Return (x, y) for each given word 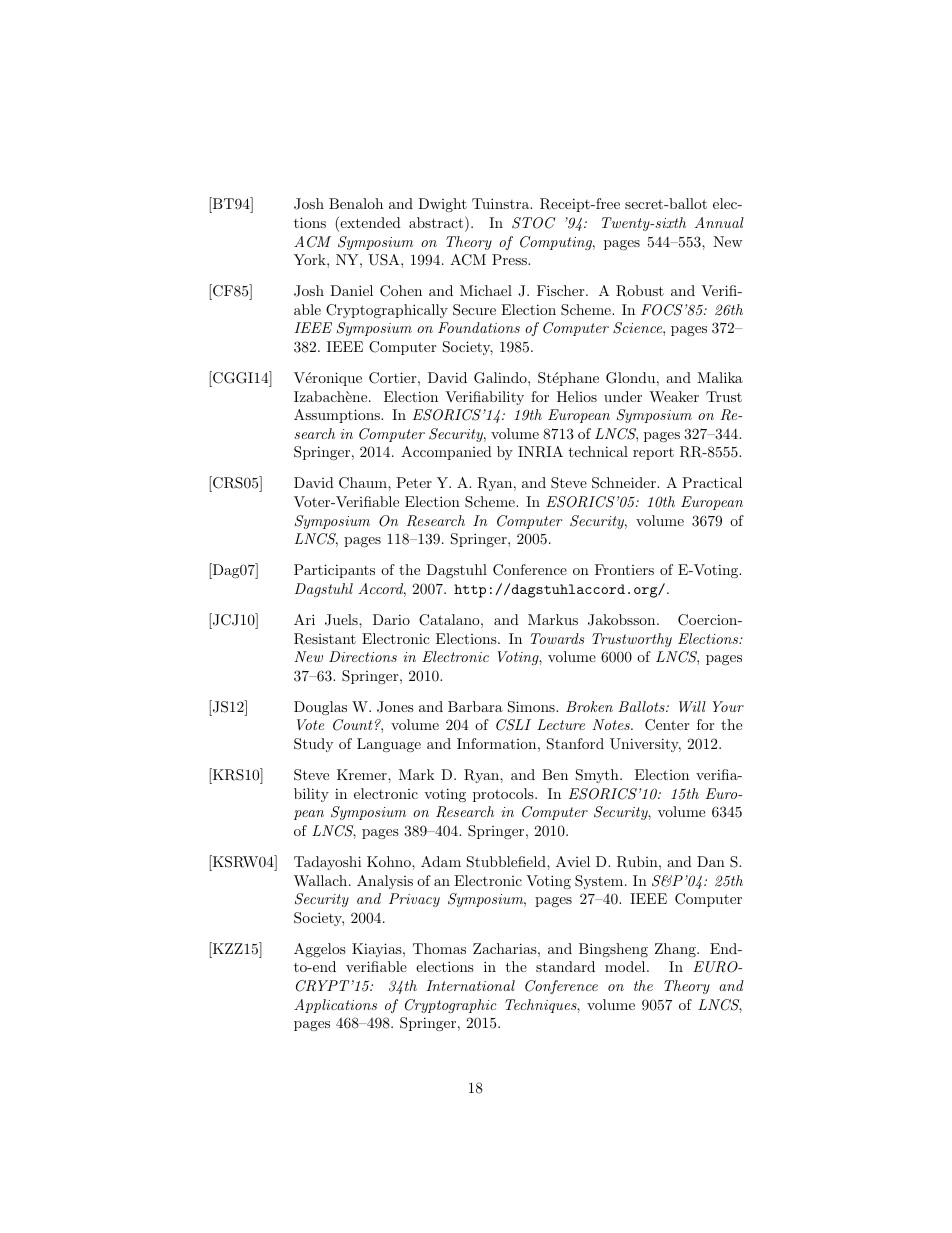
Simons (532, 707)
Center (667, 725)
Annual (719, 222)
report (653, 454)
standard (565, 966)
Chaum (364, 483)
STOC (534, 223)
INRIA (540, 452)
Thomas (439, 948)
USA (385, 260)
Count (352, 725)
